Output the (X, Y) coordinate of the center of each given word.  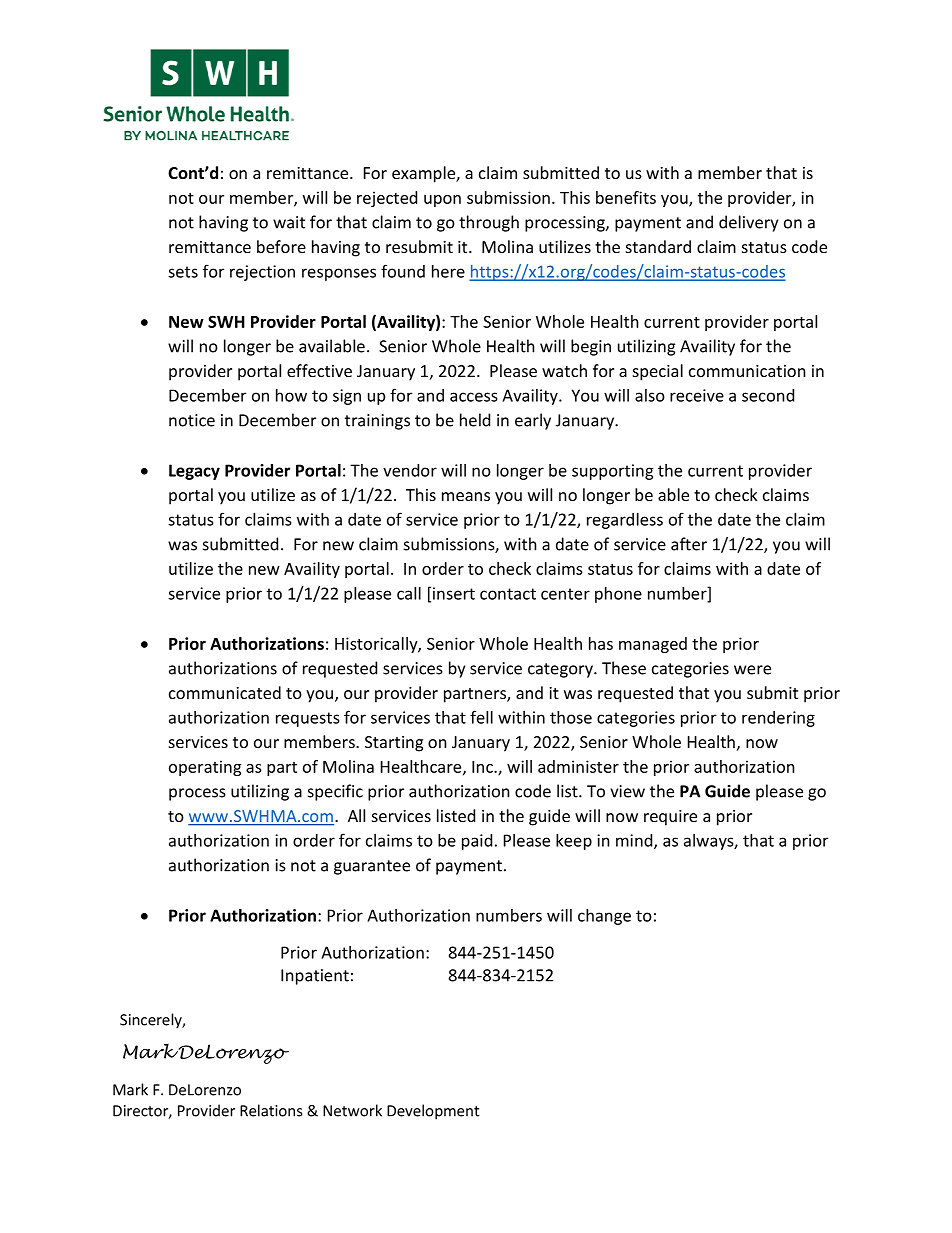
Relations (271, 1110)
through (489, 223)
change (604, 917)
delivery (748, 223)
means (466, 496)
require (670, 818)
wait (289, 222)
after (689, 544)
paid (477, 842)
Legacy (194, 472)
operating (205, 768)
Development (433, 1112)
